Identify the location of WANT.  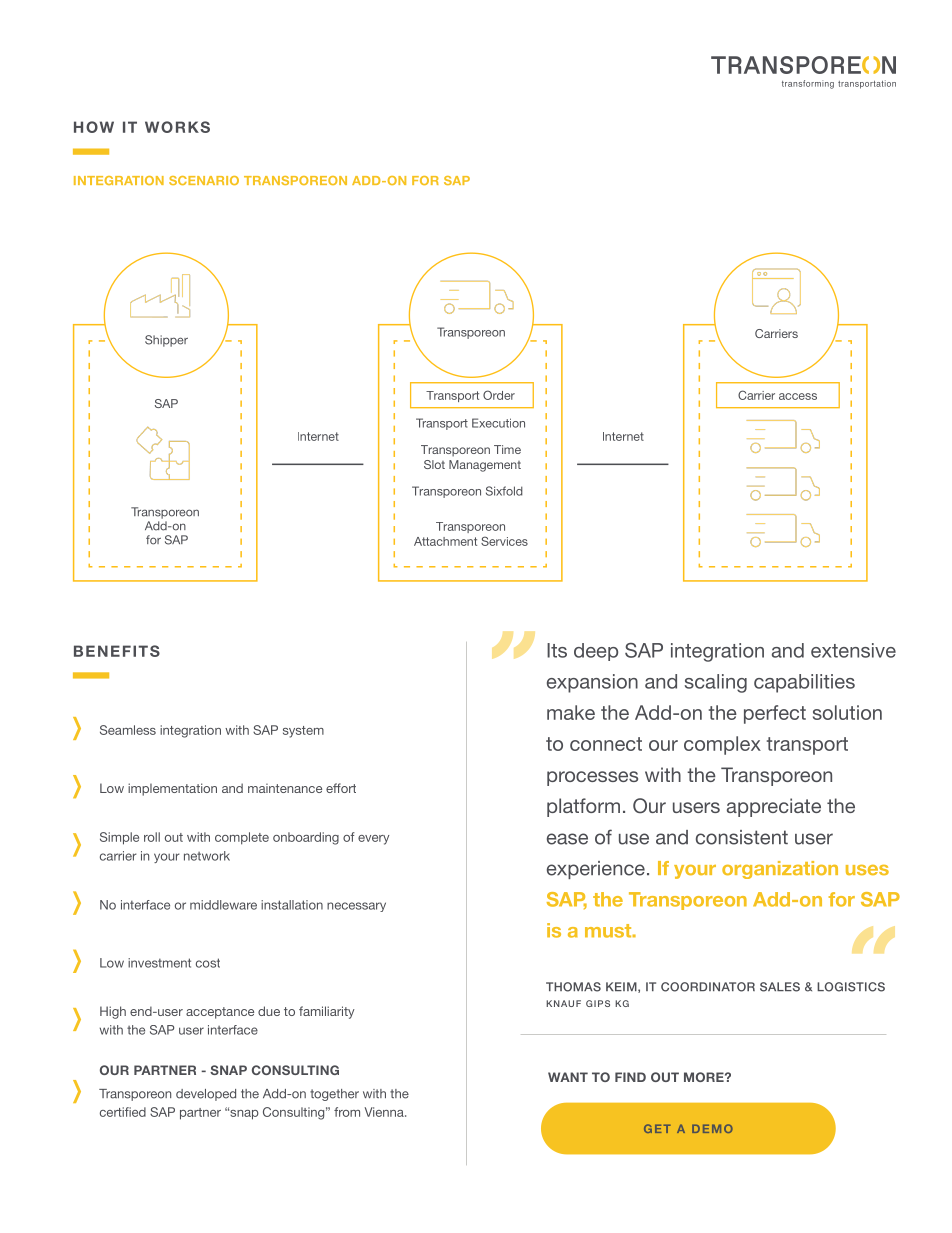
(568, 1077).
